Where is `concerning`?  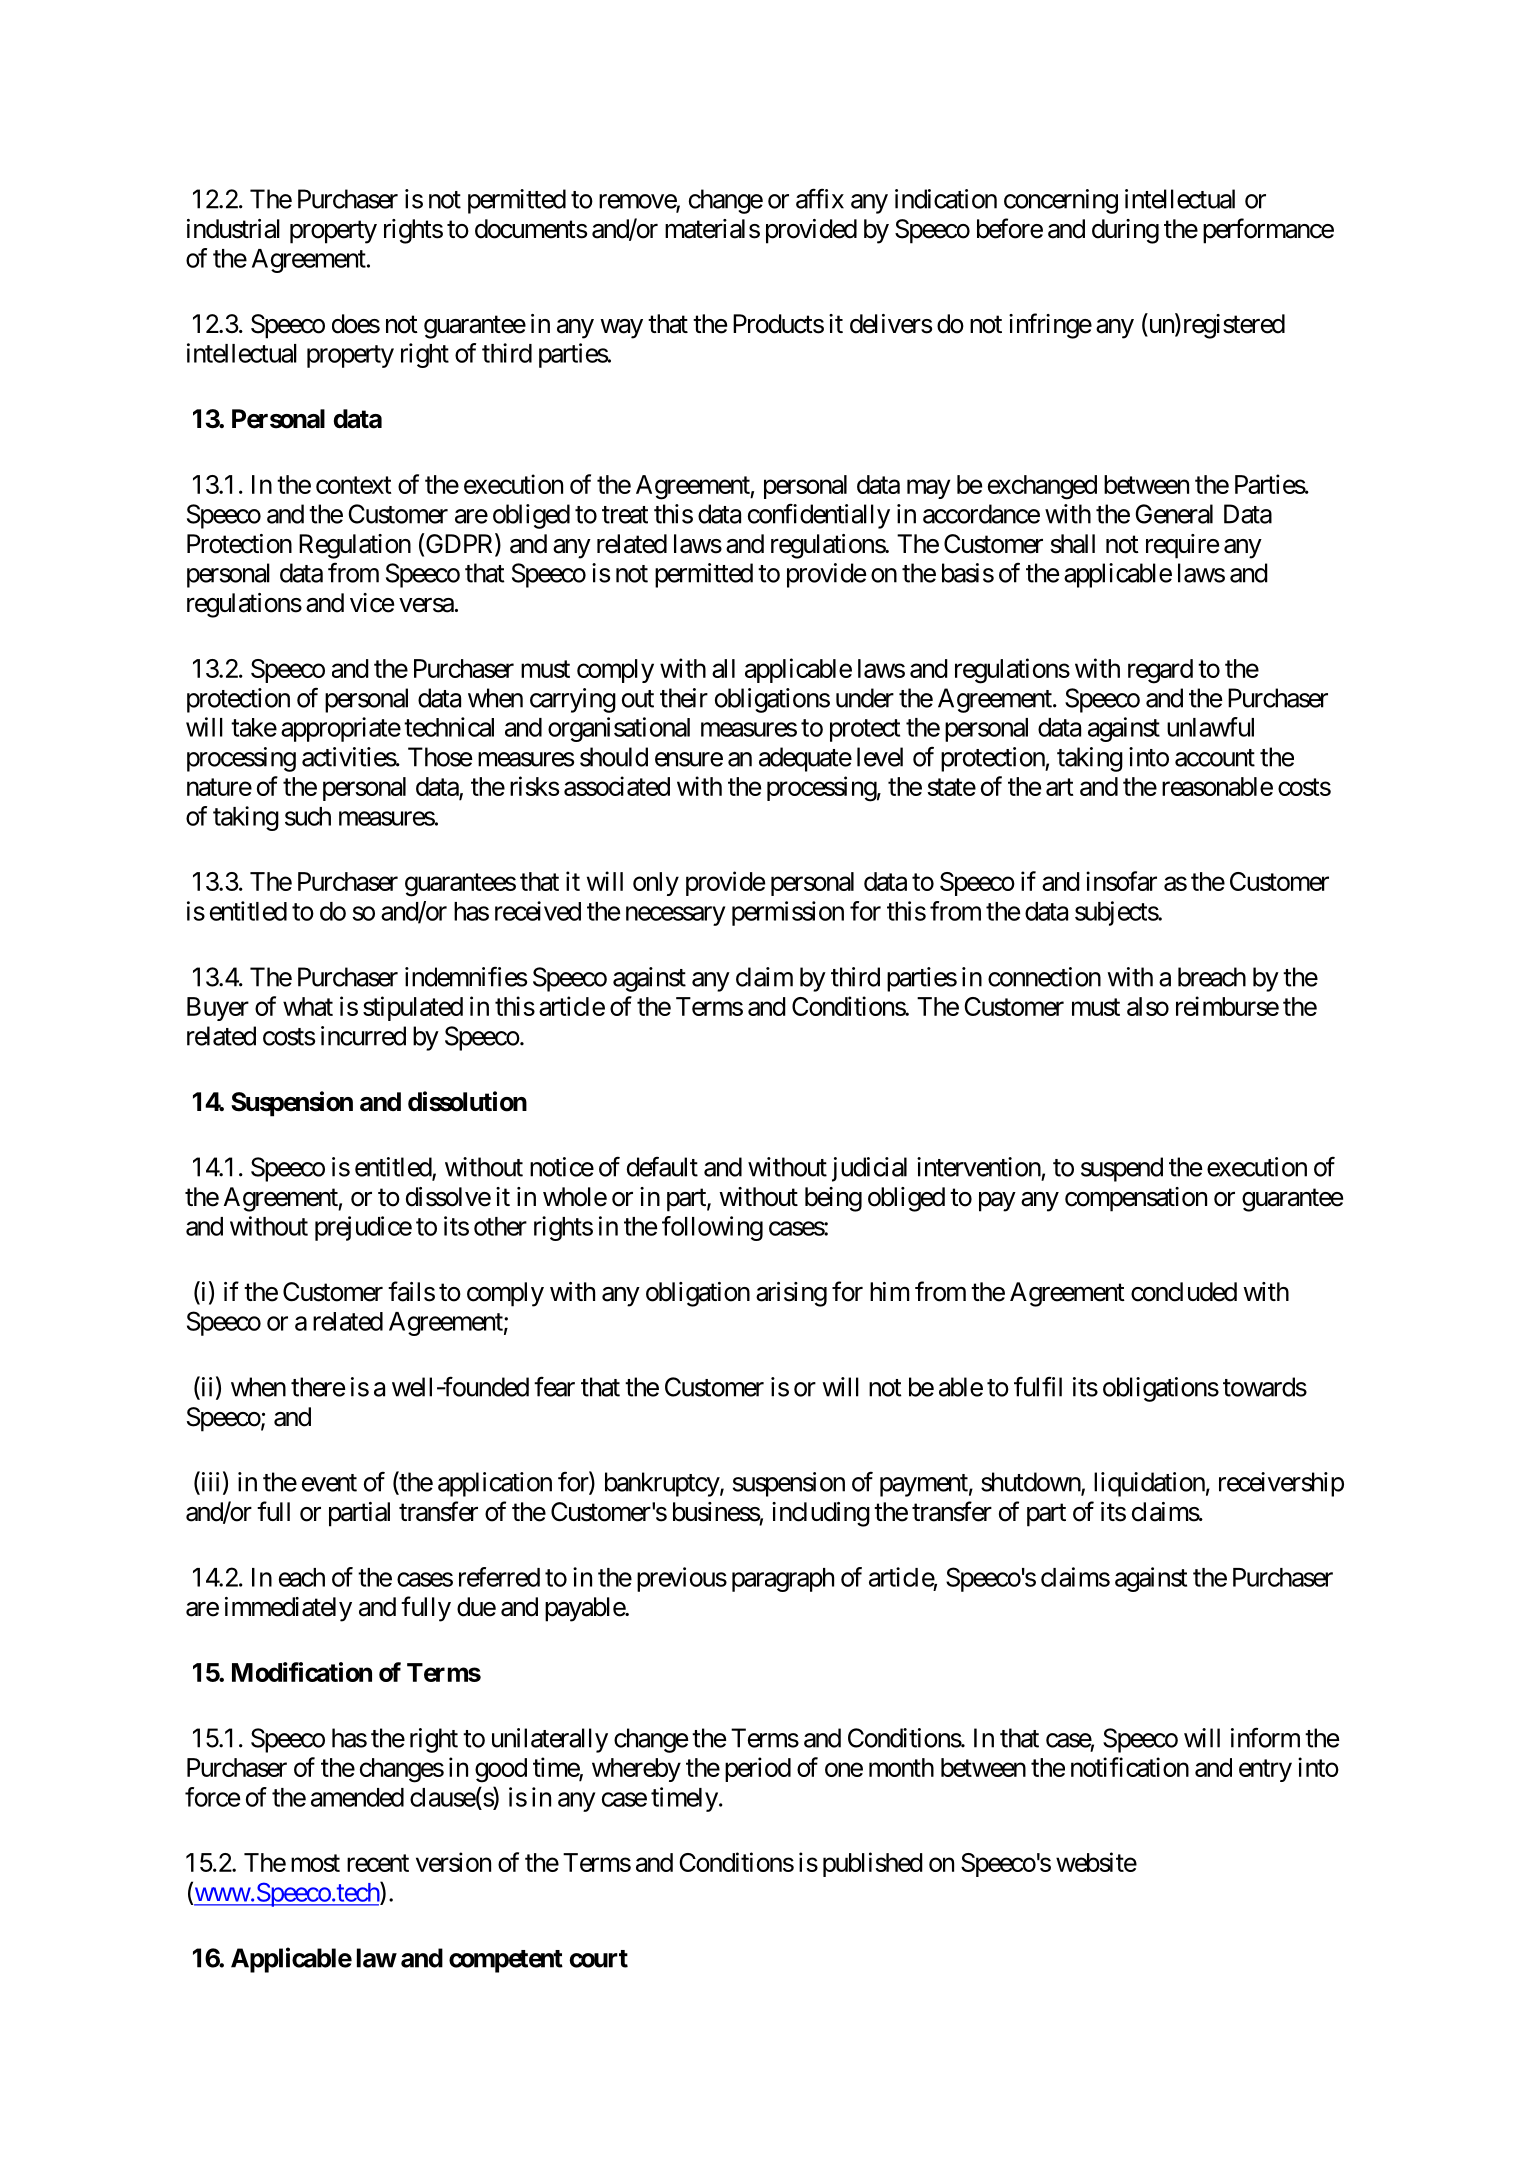
concerning is located at coordinates (1061, 201).
